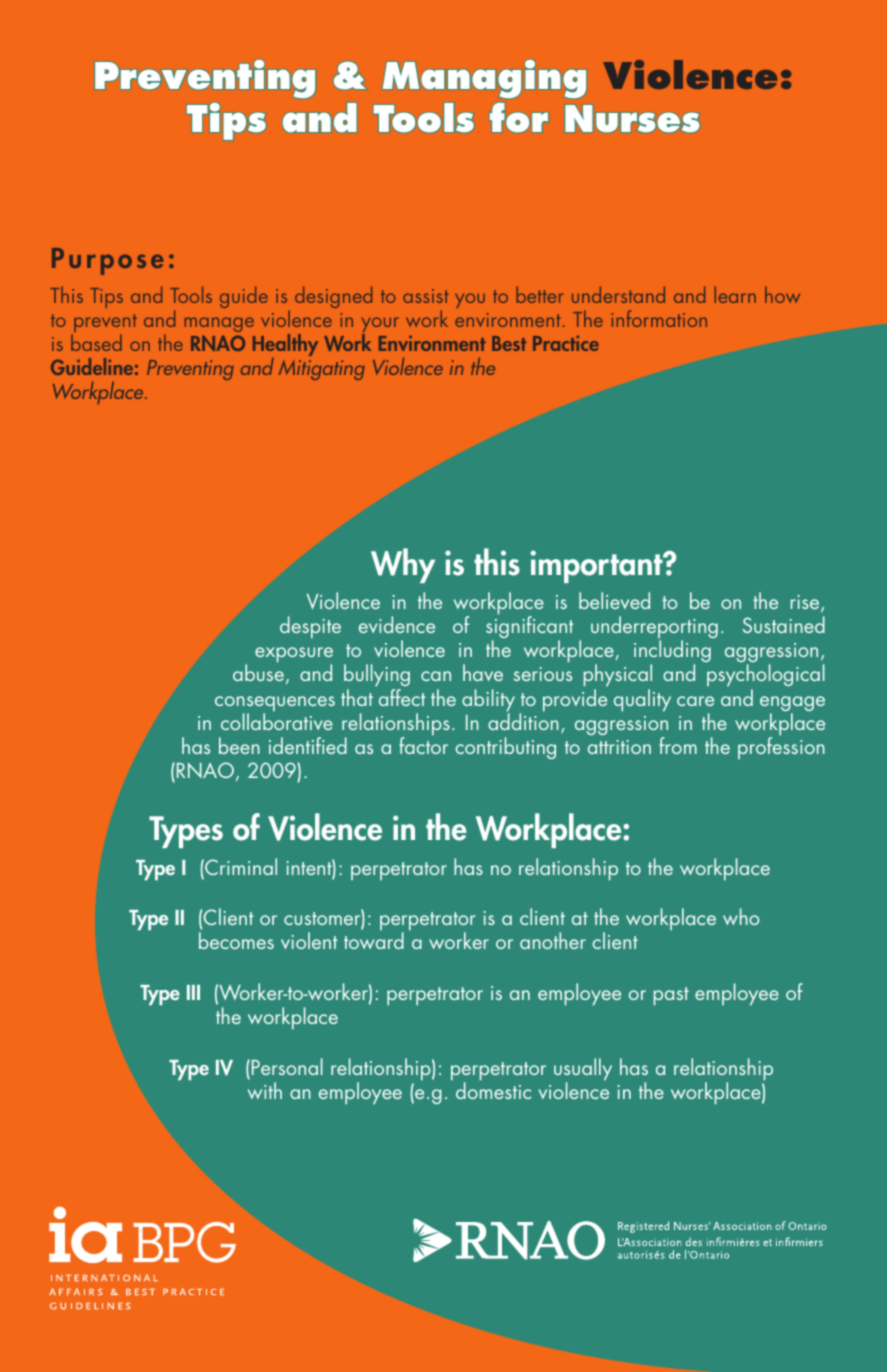 The image size is (887, 1372). I want to click on domestic, so click(493, 1090).
